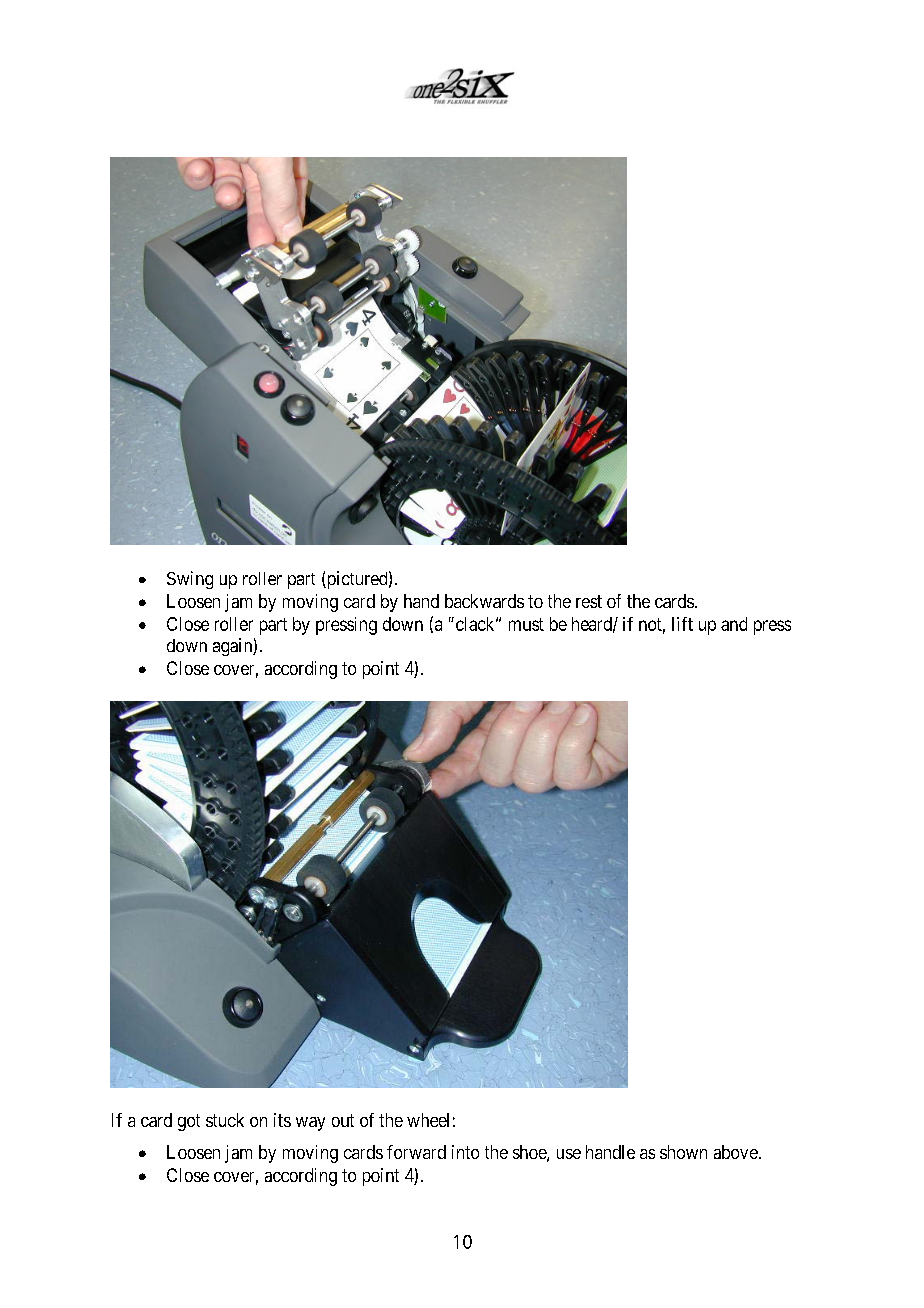 This screenshot has height=1308, width=924. Describe the element at coordinates (682, 624) in the screenshot. I see `lift` at that location.
